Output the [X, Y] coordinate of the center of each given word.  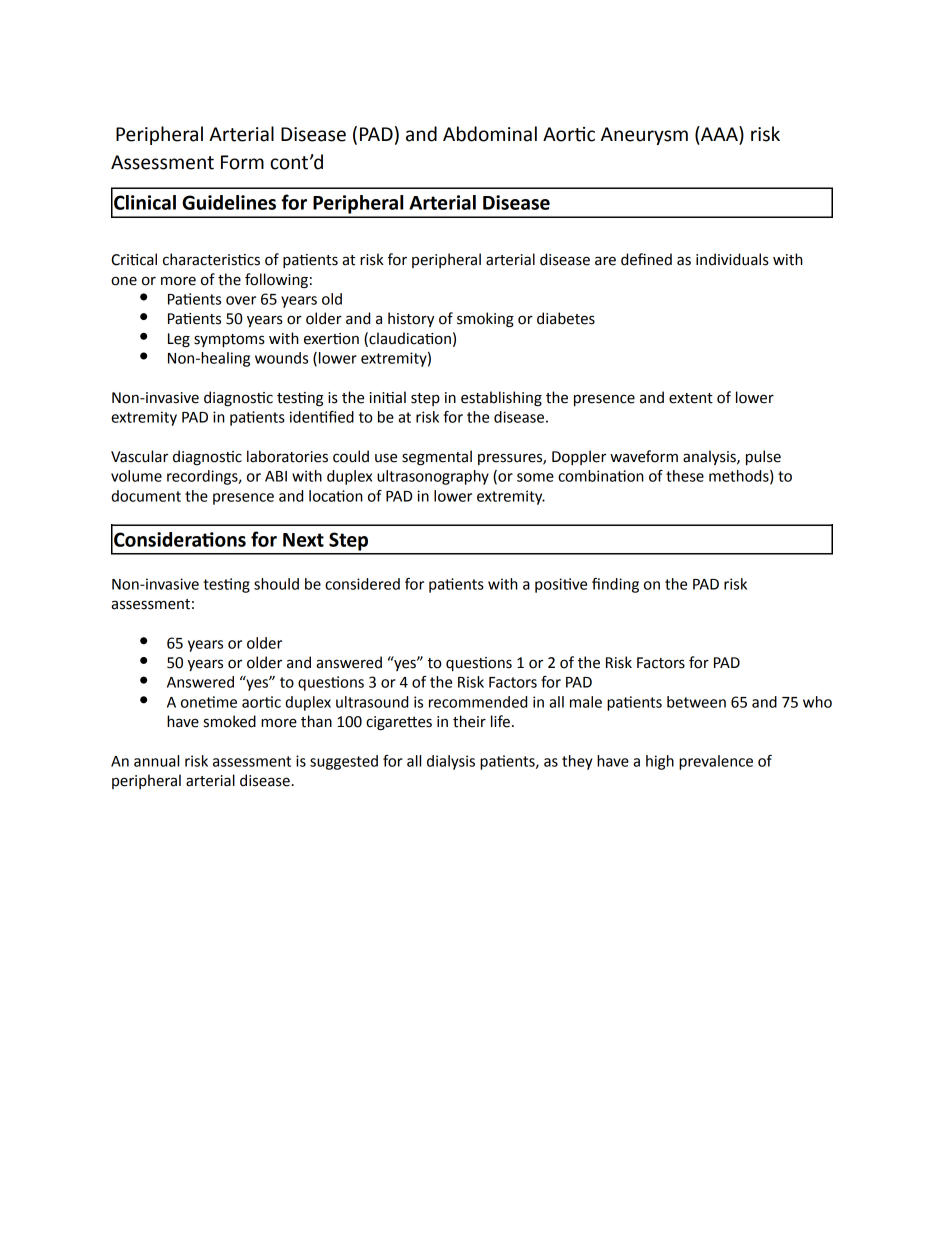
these [685, 476]
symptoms [229, 340]
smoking [485, 319]
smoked [230, 721]
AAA [719, 135]
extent [691, 398]
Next [303, 540]
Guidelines [229, 202]
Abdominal [490, 134]
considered [362, 584]
